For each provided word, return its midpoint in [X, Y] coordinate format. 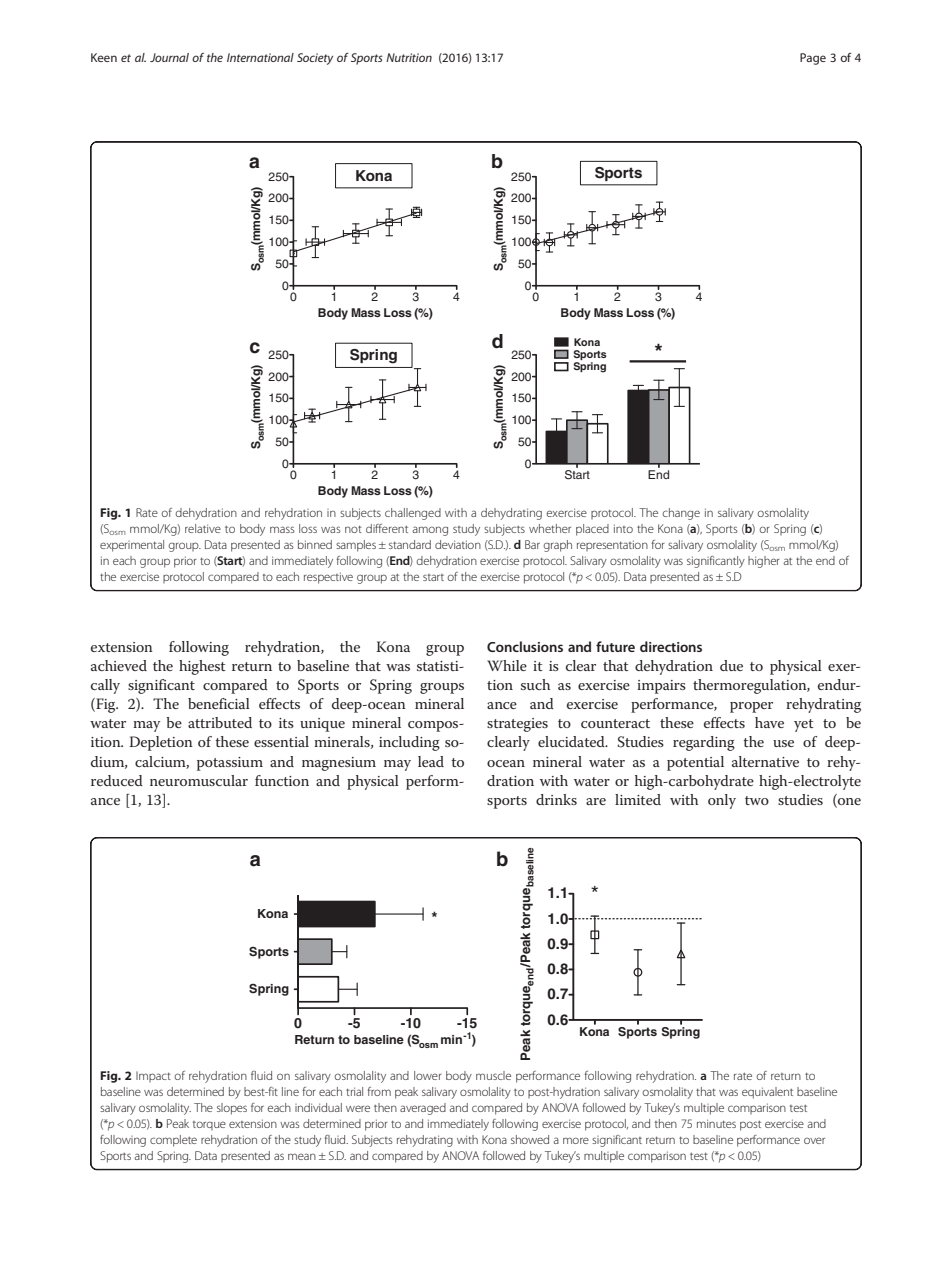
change [681, 514]
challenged [413, 514]
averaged [423, 1109]
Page [813, 59]
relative [203, 528]
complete [173, 1141]
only [722, 801]
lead [431, 761]
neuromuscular [199, 780]
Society [315, 59]
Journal [169, 57]
